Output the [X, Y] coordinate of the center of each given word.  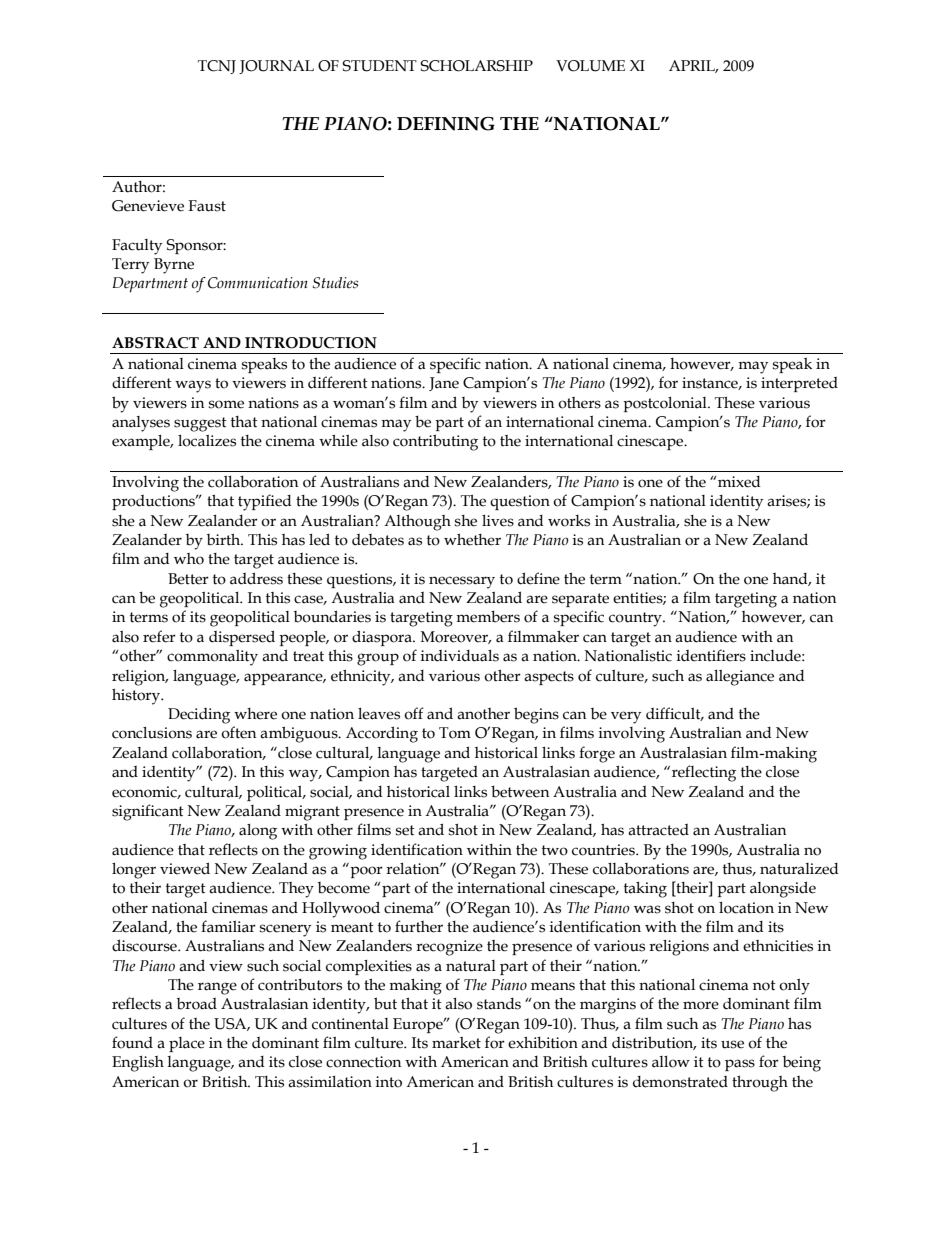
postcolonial [666, 404]
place [187, 1044]
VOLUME [590, 66]
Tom [455, 733]
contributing [435, 442]
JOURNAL [276, 67]
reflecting [702, 773]
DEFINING [446, 124]
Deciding [199, 716]
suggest [200, 424]
